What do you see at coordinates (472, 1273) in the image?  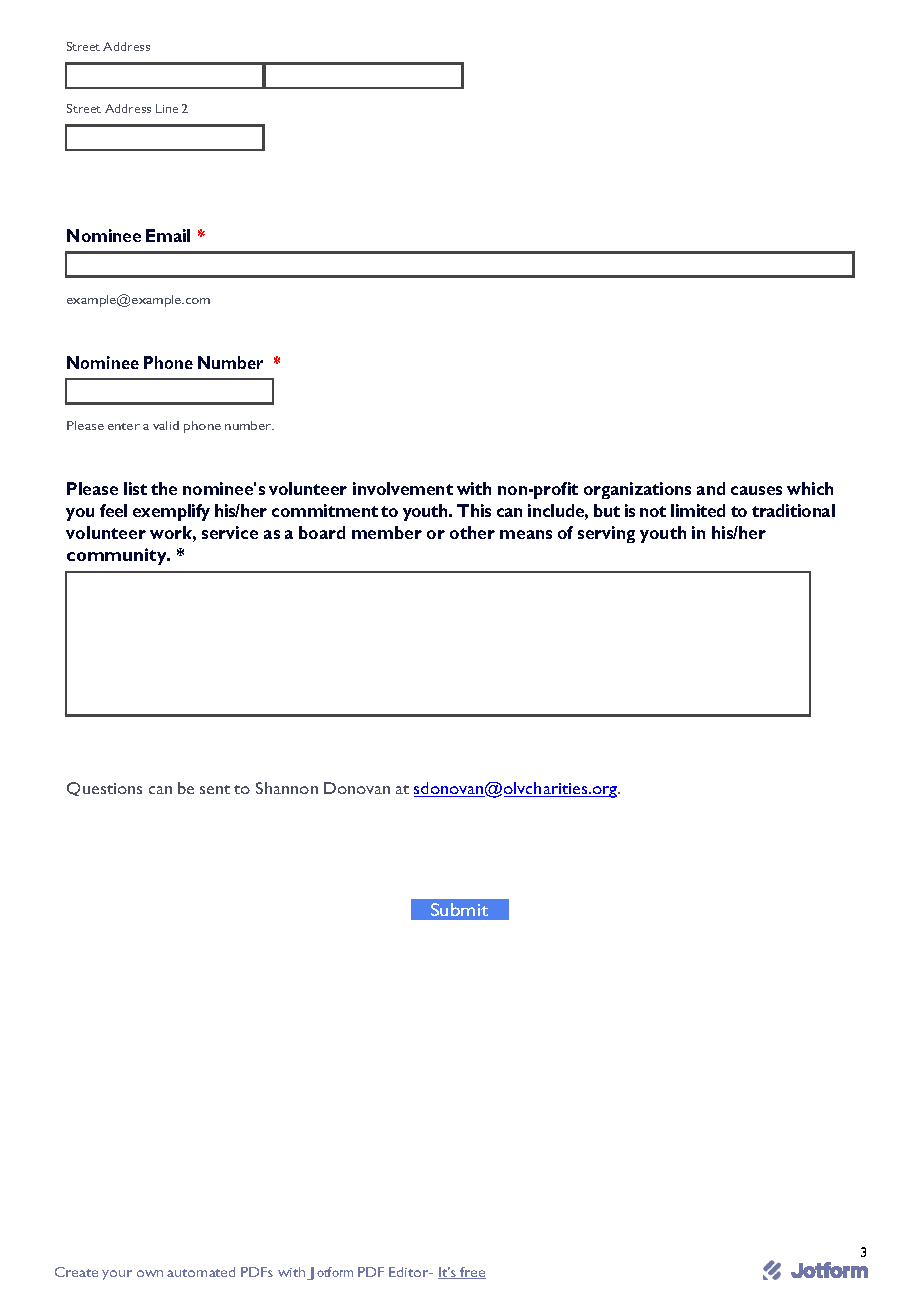 I see `free` at bounding box center [472, 1273].
